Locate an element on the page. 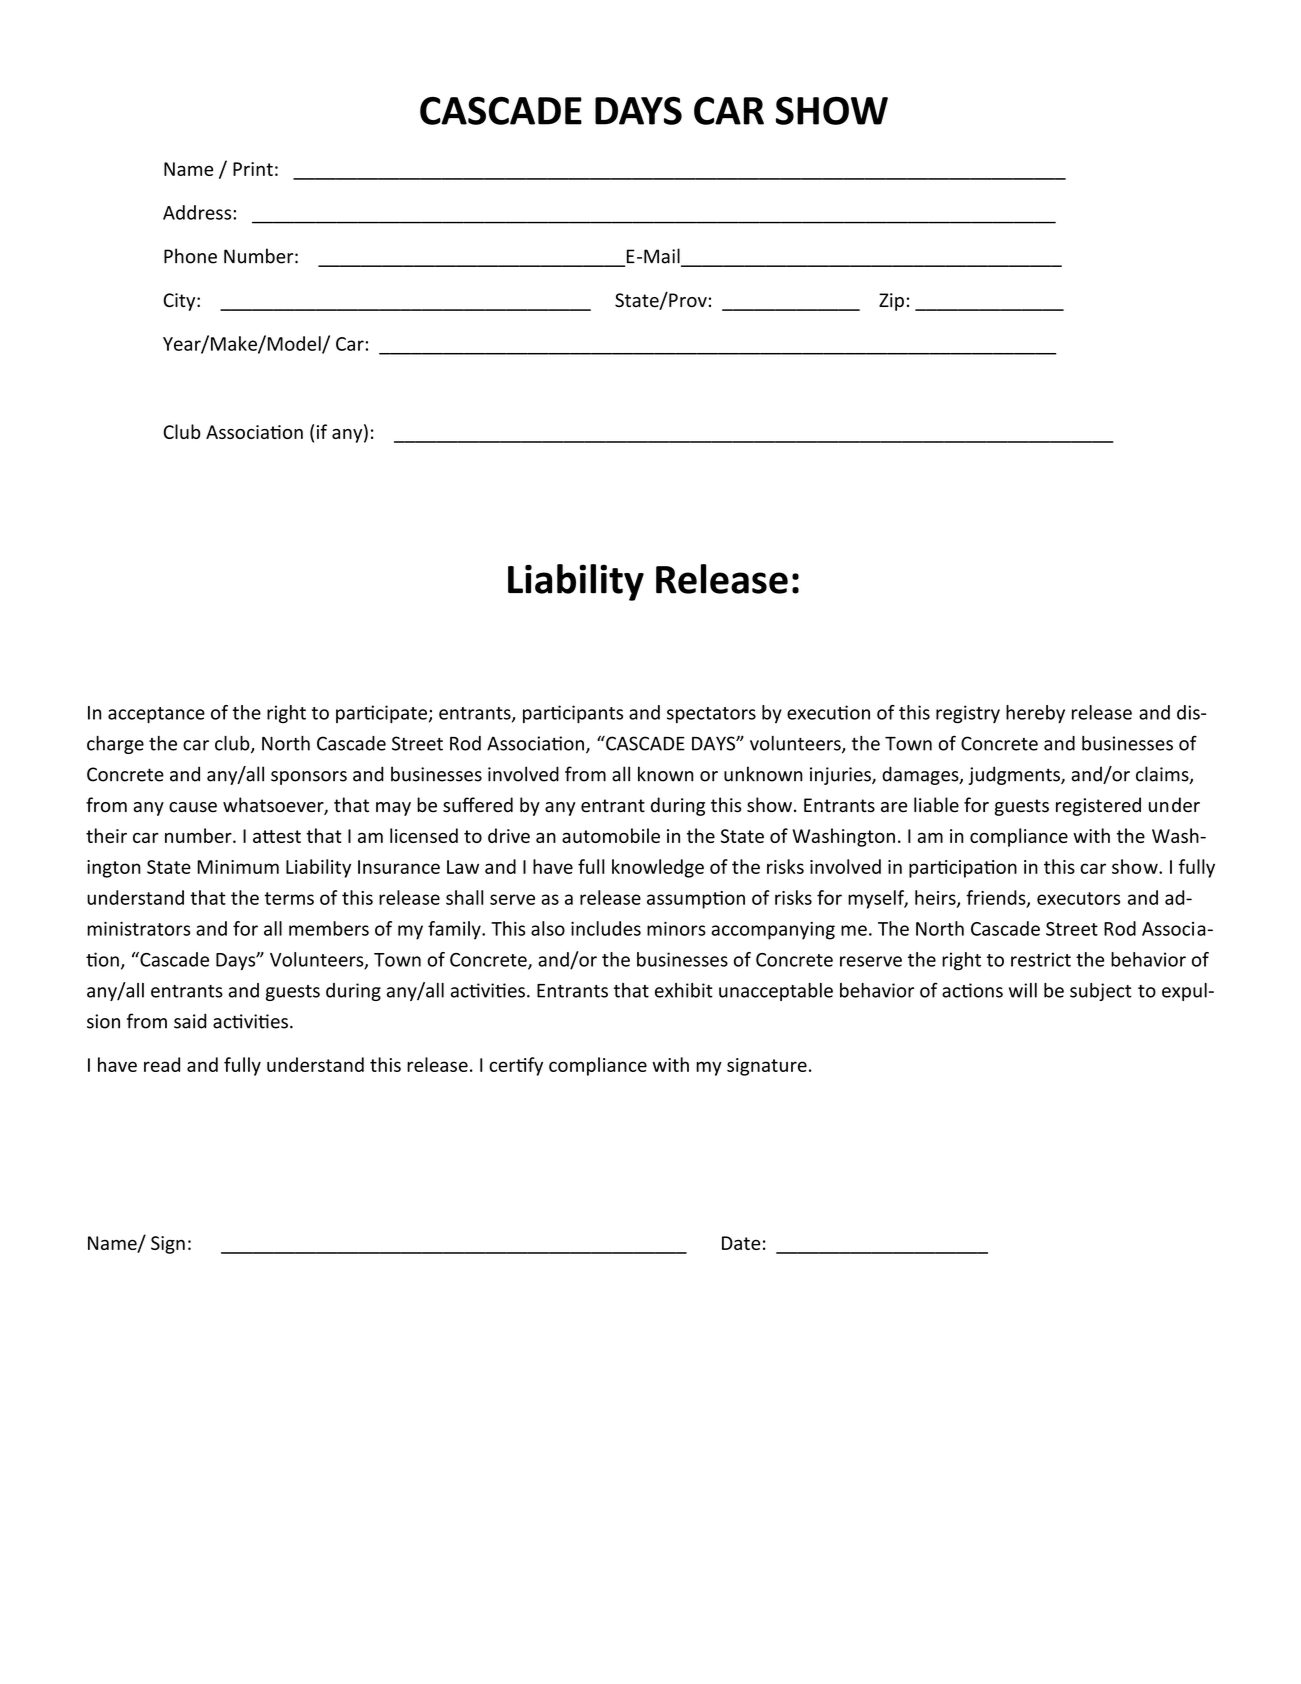 The image size is (1301, 1684). Address is located at coordinates (198, 212).
